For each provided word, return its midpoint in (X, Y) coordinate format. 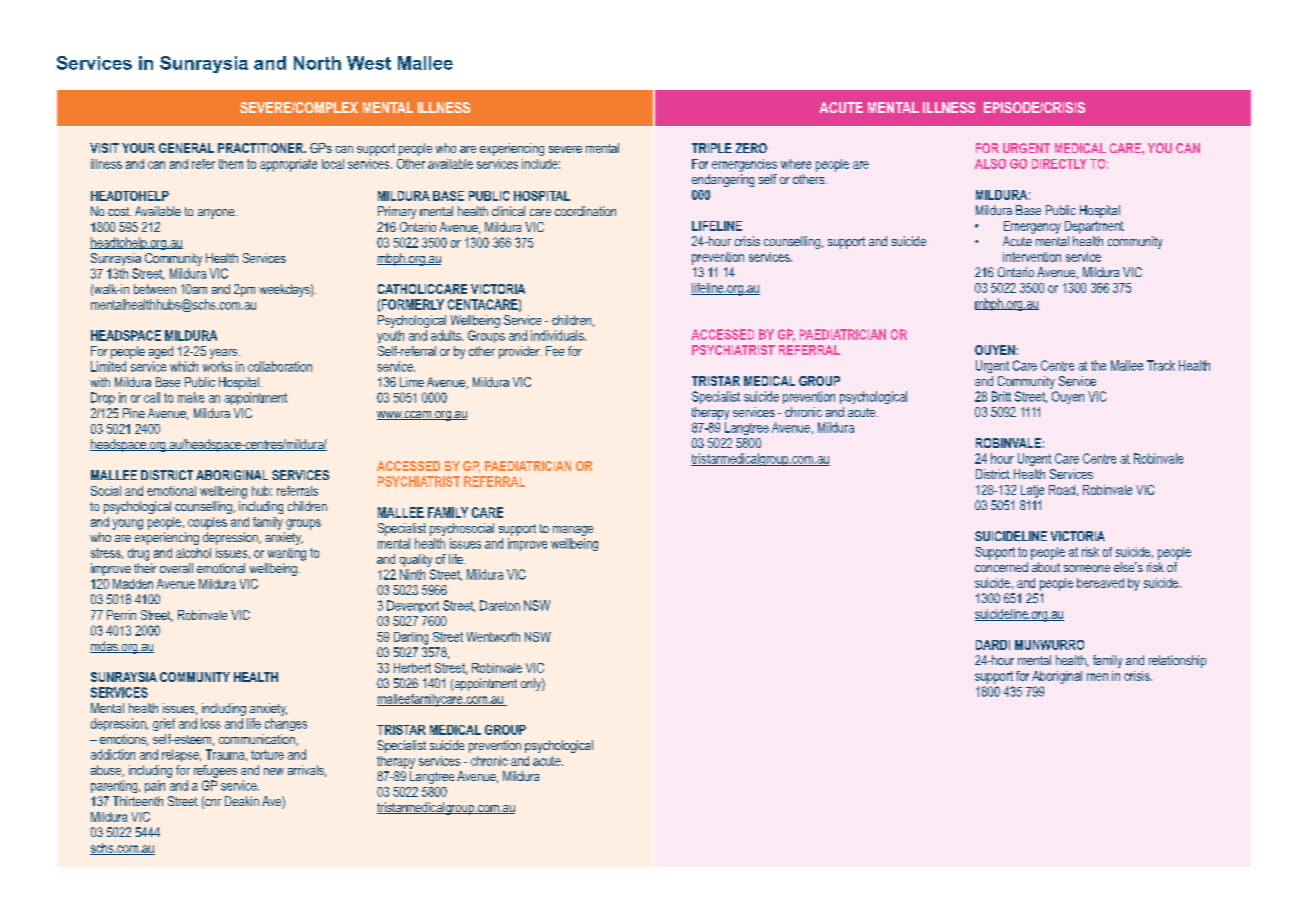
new (274, 771)
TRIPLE (712, 148)
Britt (1001, 396)
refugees (215, 771)
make (191, 397)
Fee (555, 351)
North (317, 63)
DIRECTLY (1059, 164)
